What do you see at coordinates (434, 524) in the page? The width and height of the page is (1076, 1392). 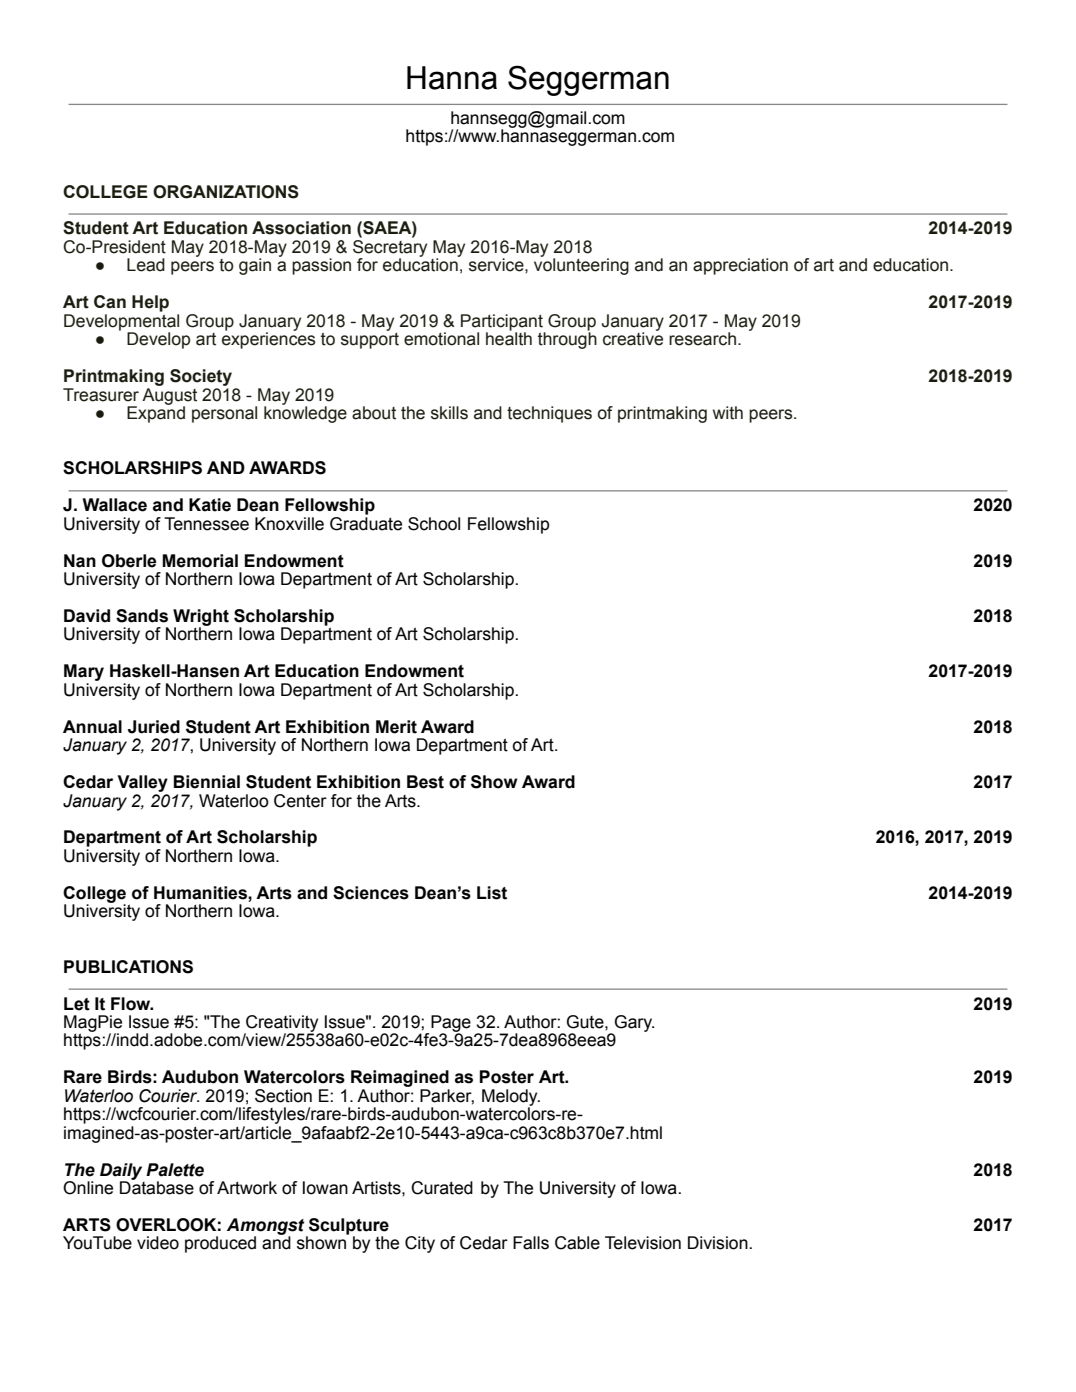 I see `School` at bounding box center [434, 524].
